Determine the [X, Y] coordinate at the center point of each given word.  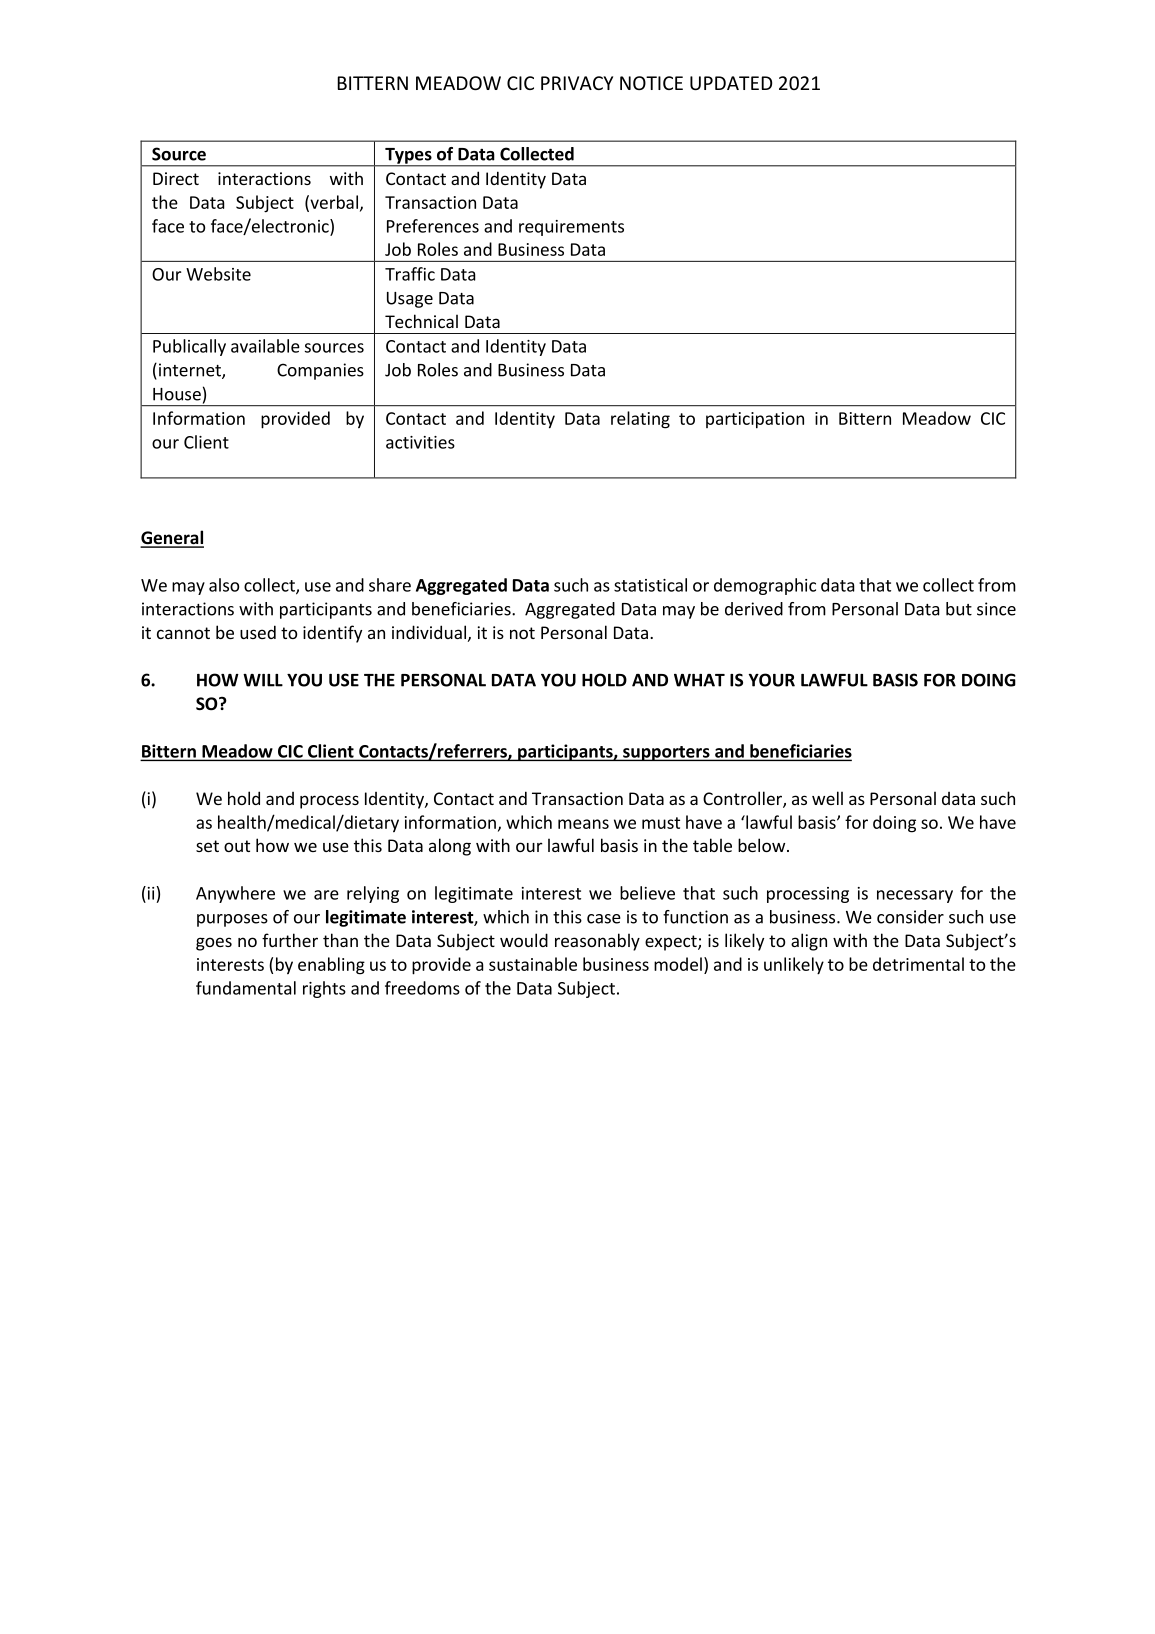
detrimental [918, 964]
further [290, 940]
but [959, 609]
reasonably [597, 942]
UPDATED [731, 83]
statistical [650, 585]
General [172, 538]
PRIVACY [577, 83]
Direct [176, 178]
